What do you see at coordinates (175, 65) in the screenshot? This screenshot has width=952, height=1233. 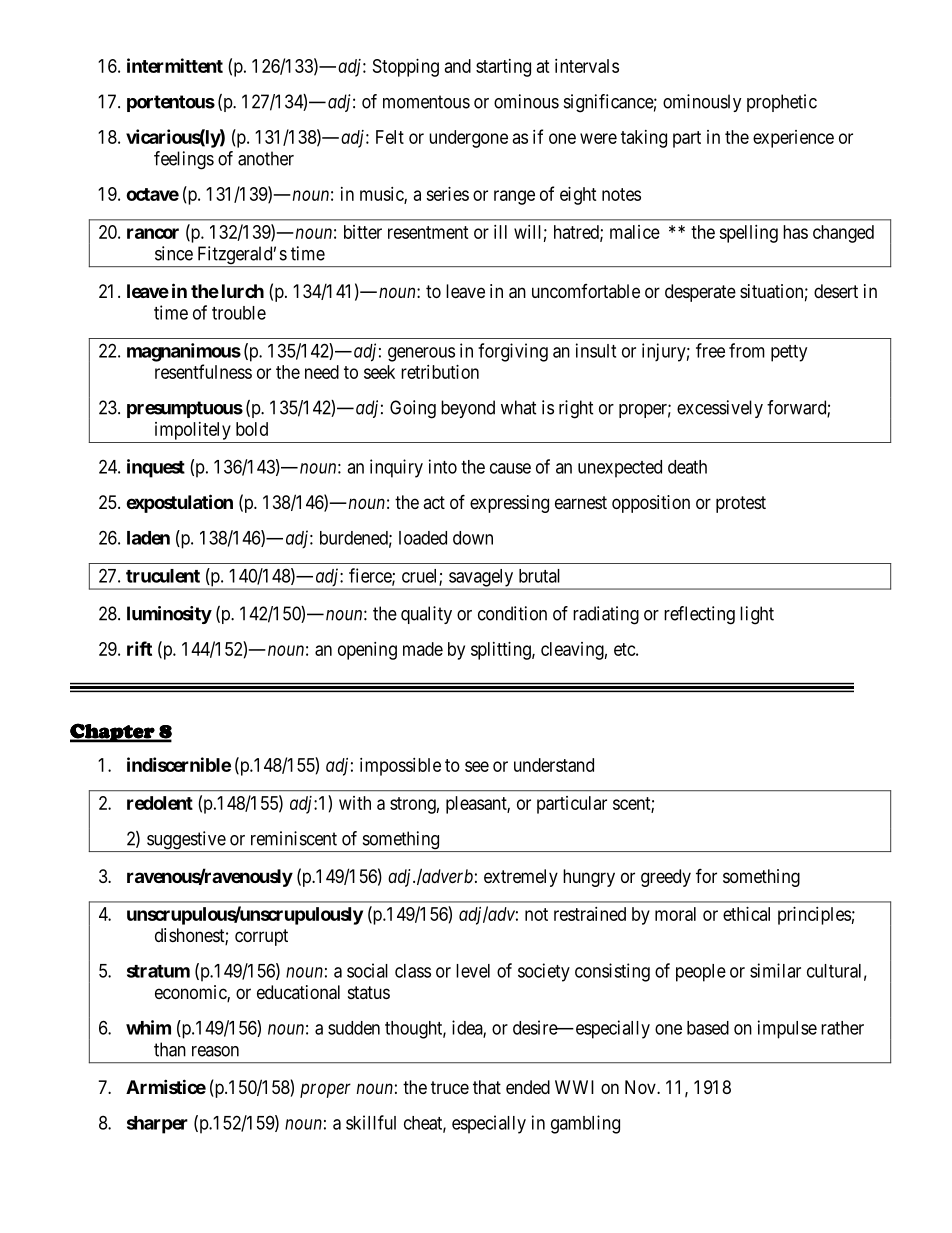 I see `intermittent` at bounding box center [175, 65].
